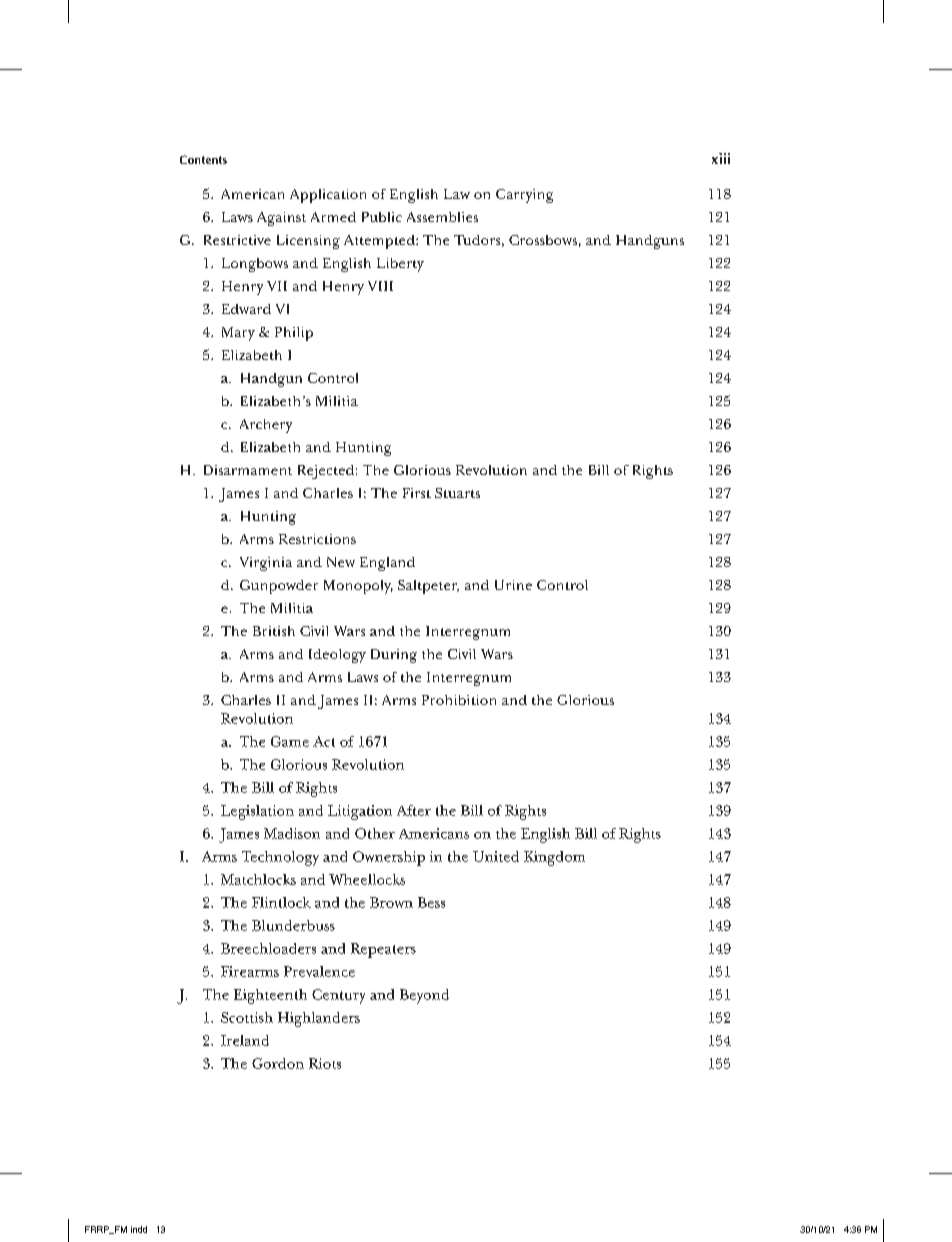  What do you see at coordinates (424, 996) in the image?
I see `Beyond` at bounding box center [424, 996].
